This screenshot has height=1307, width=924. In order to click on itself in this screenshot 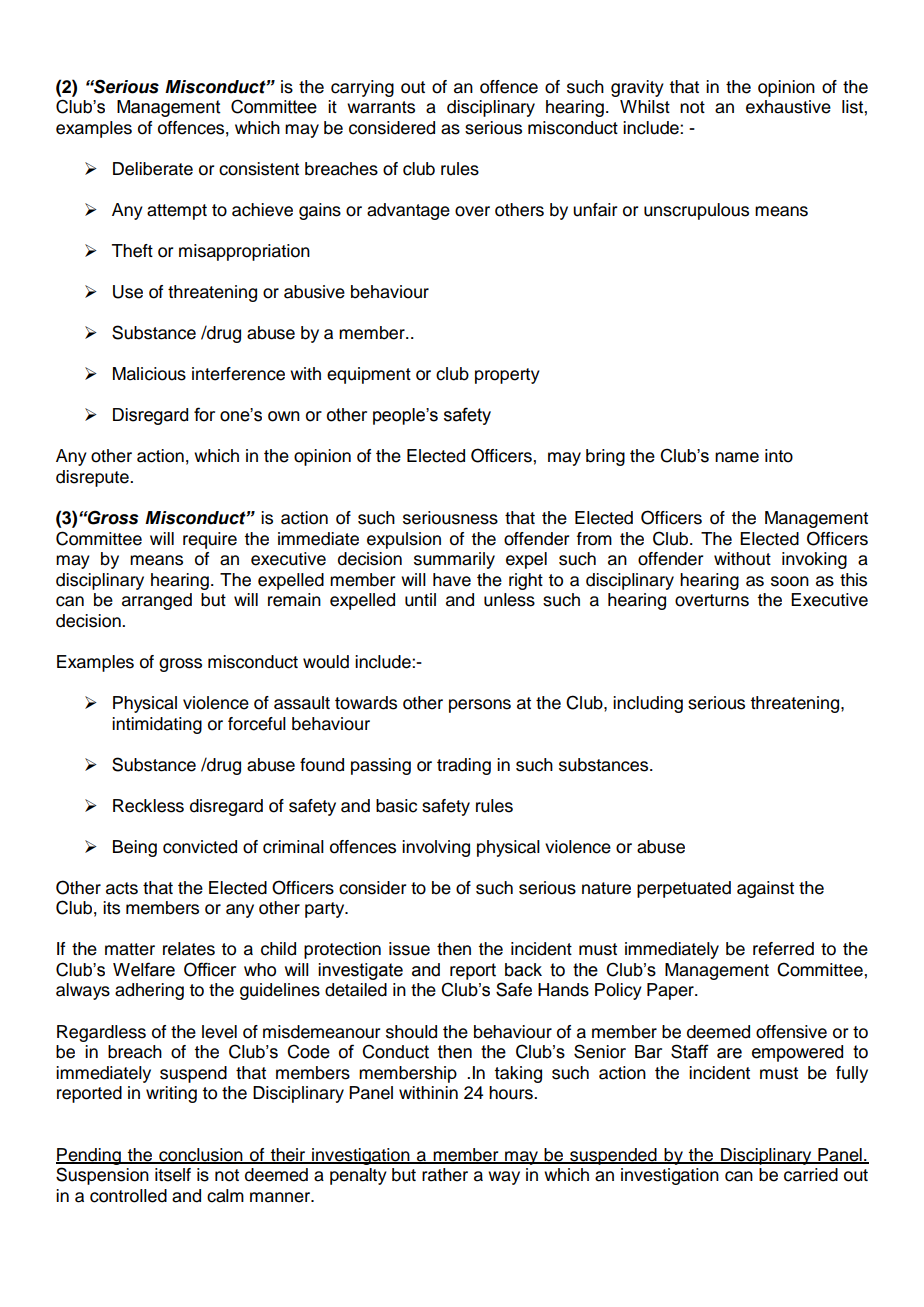, I will do `click(173, 1175)`.
